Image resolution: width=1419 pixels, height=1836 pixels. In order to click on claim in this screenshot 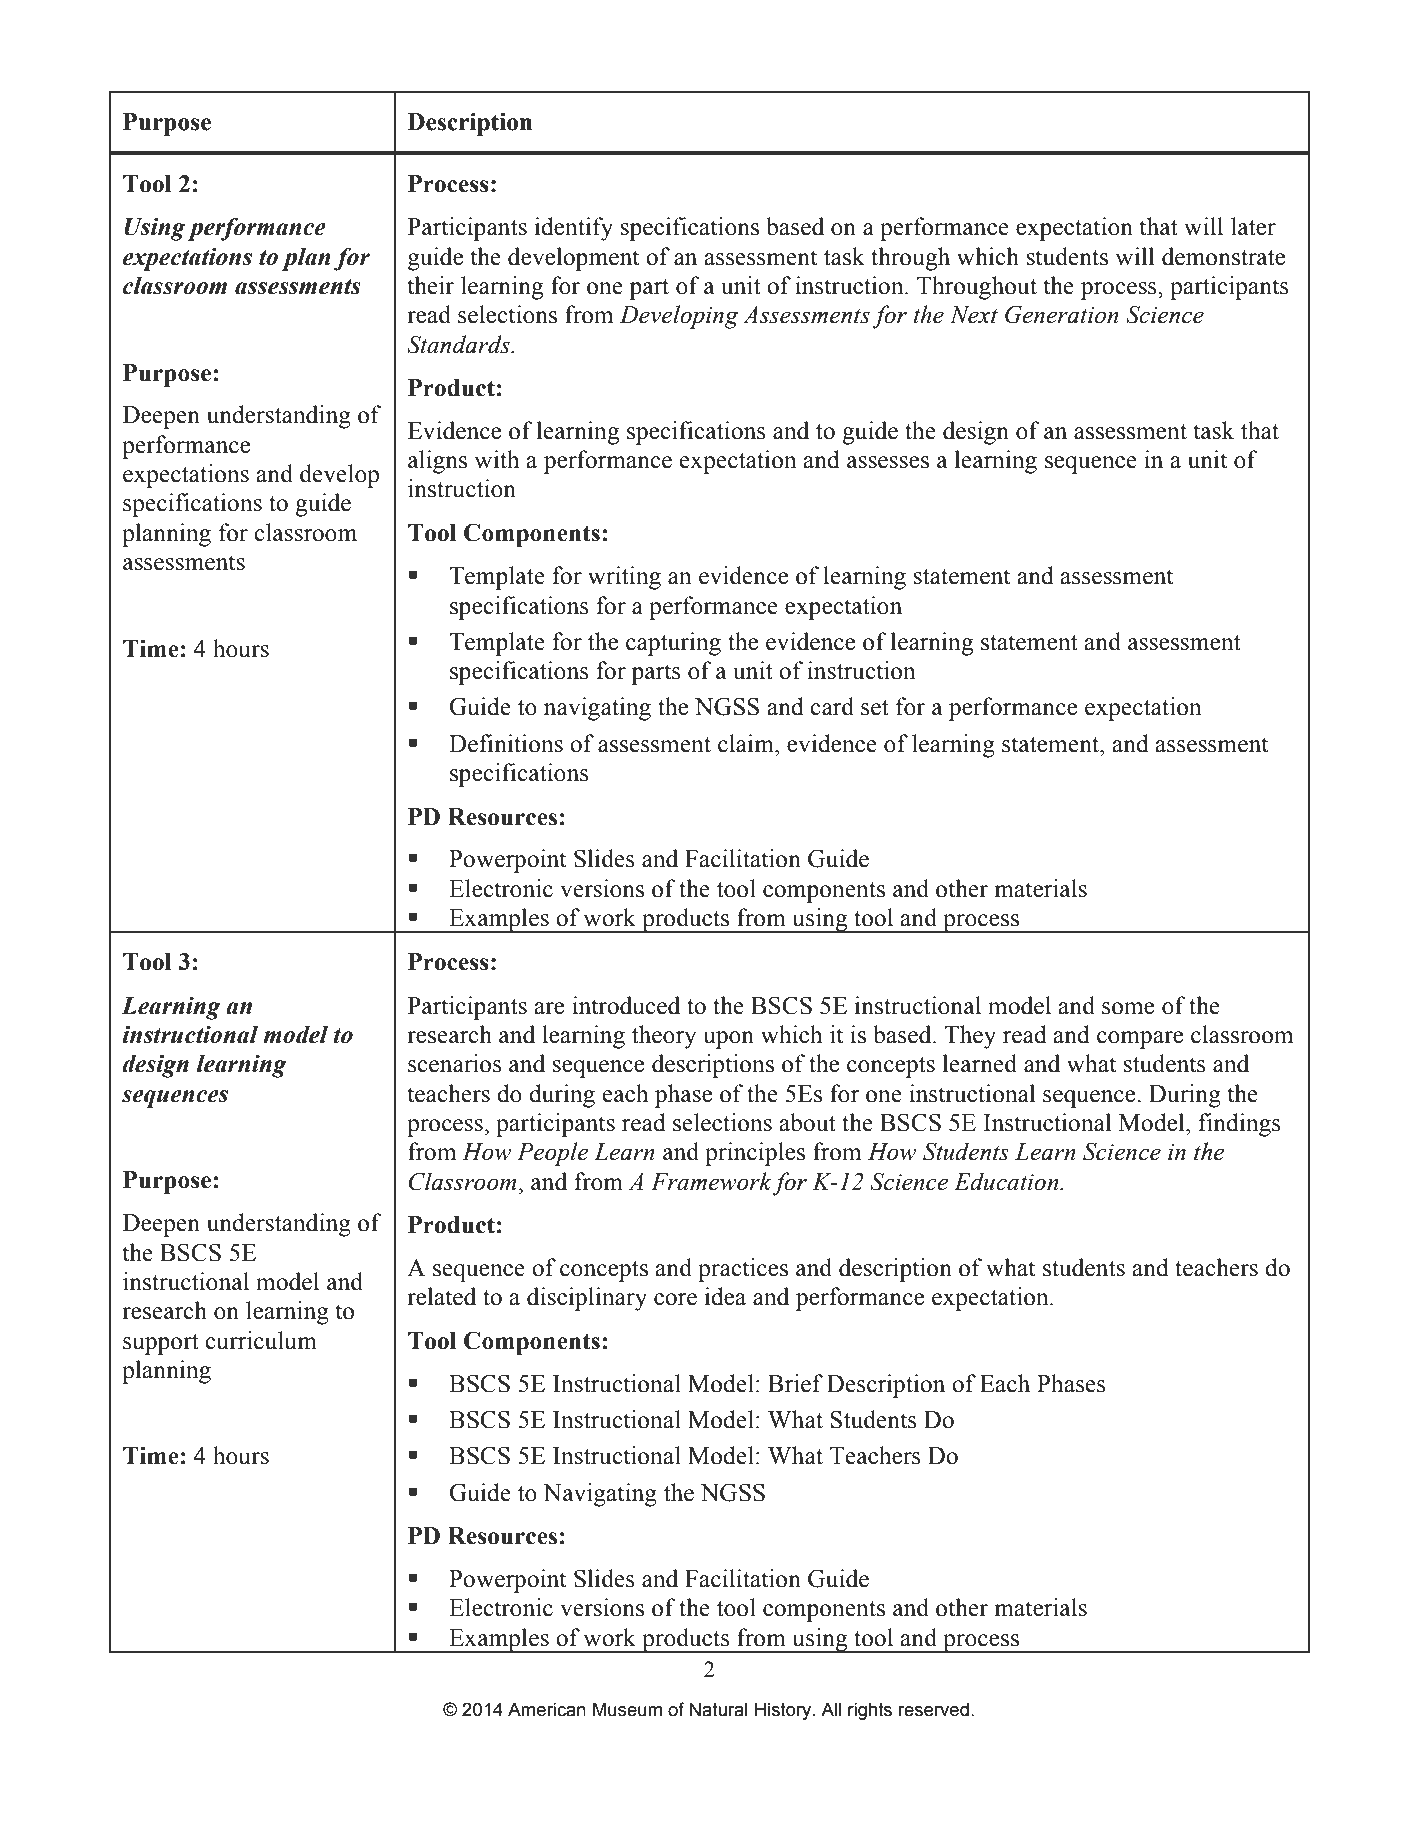, I will do `click(747, 743)`.
